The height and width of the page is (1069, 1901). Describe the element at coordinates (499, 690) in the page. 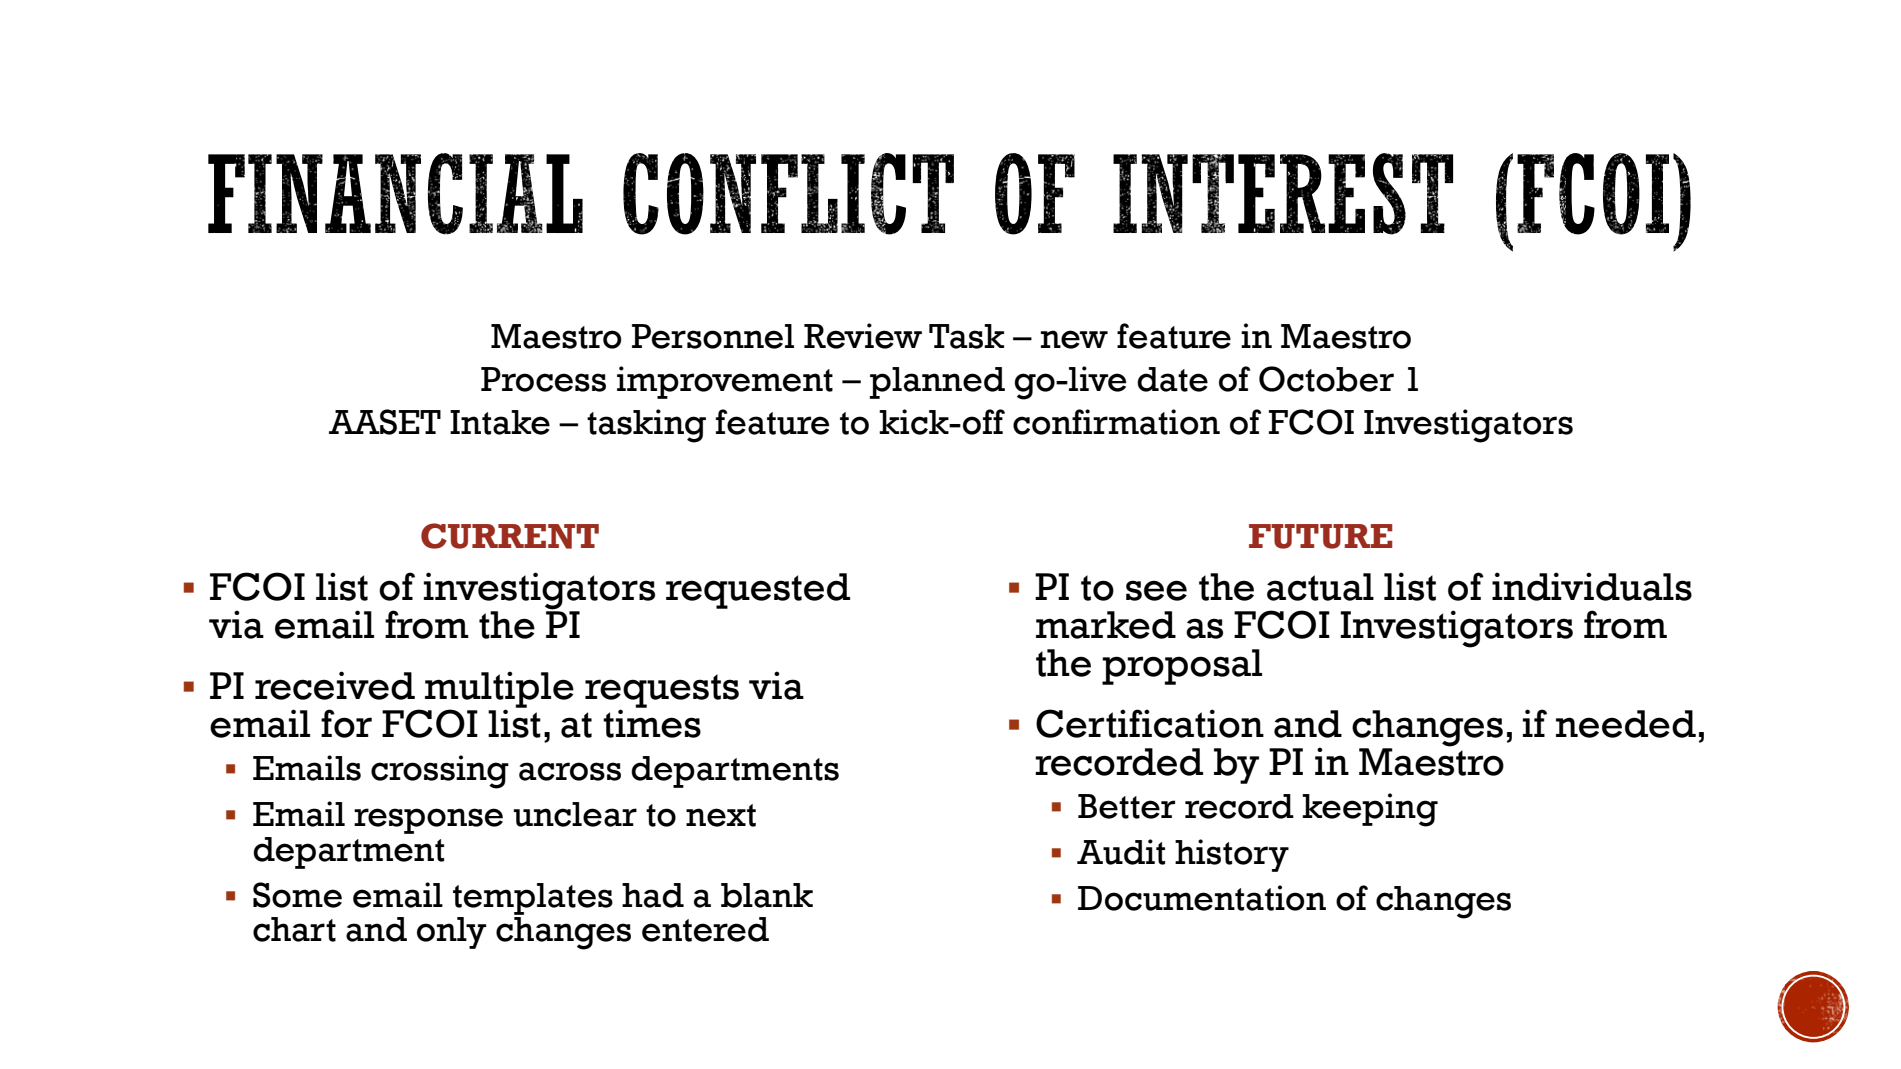

I see `multiple` at that location.
